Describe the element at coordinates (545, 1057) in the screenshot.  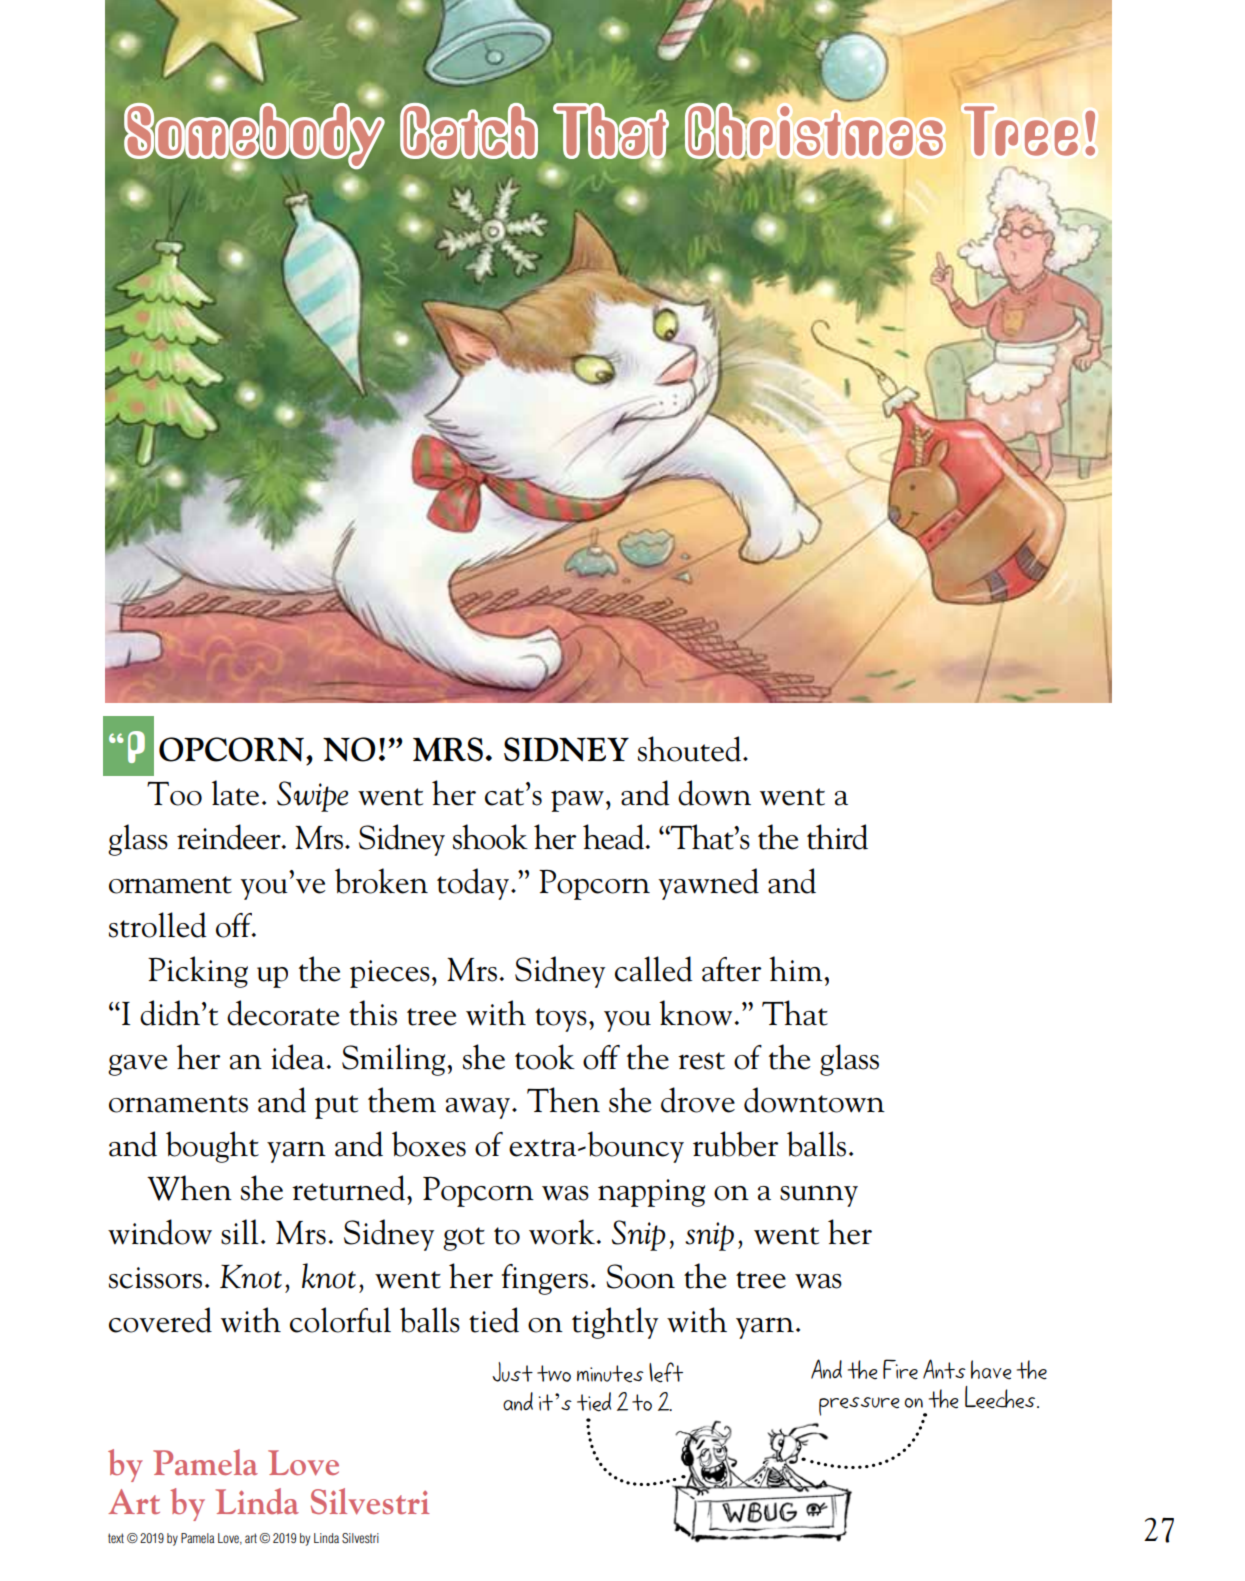
I see `took` at that location.
